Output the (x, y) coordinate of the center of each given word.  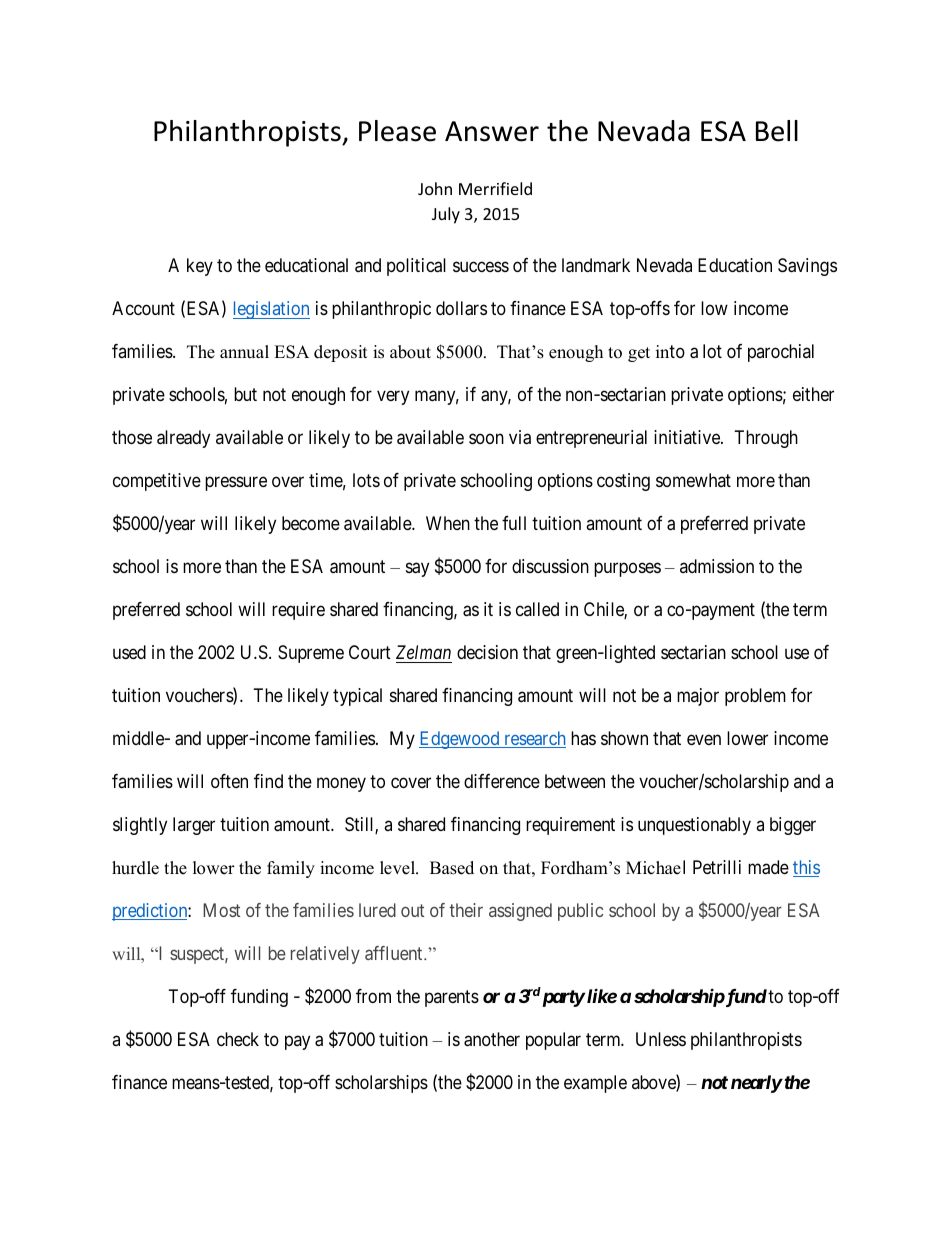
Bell (777, 131)
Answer (492, 131)
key (200, 267)
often (229, 781)
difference (502, 781)
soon (486, 439)
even (704, 740)
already (183, 439)
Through (766, 439)
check (238, 1039)
